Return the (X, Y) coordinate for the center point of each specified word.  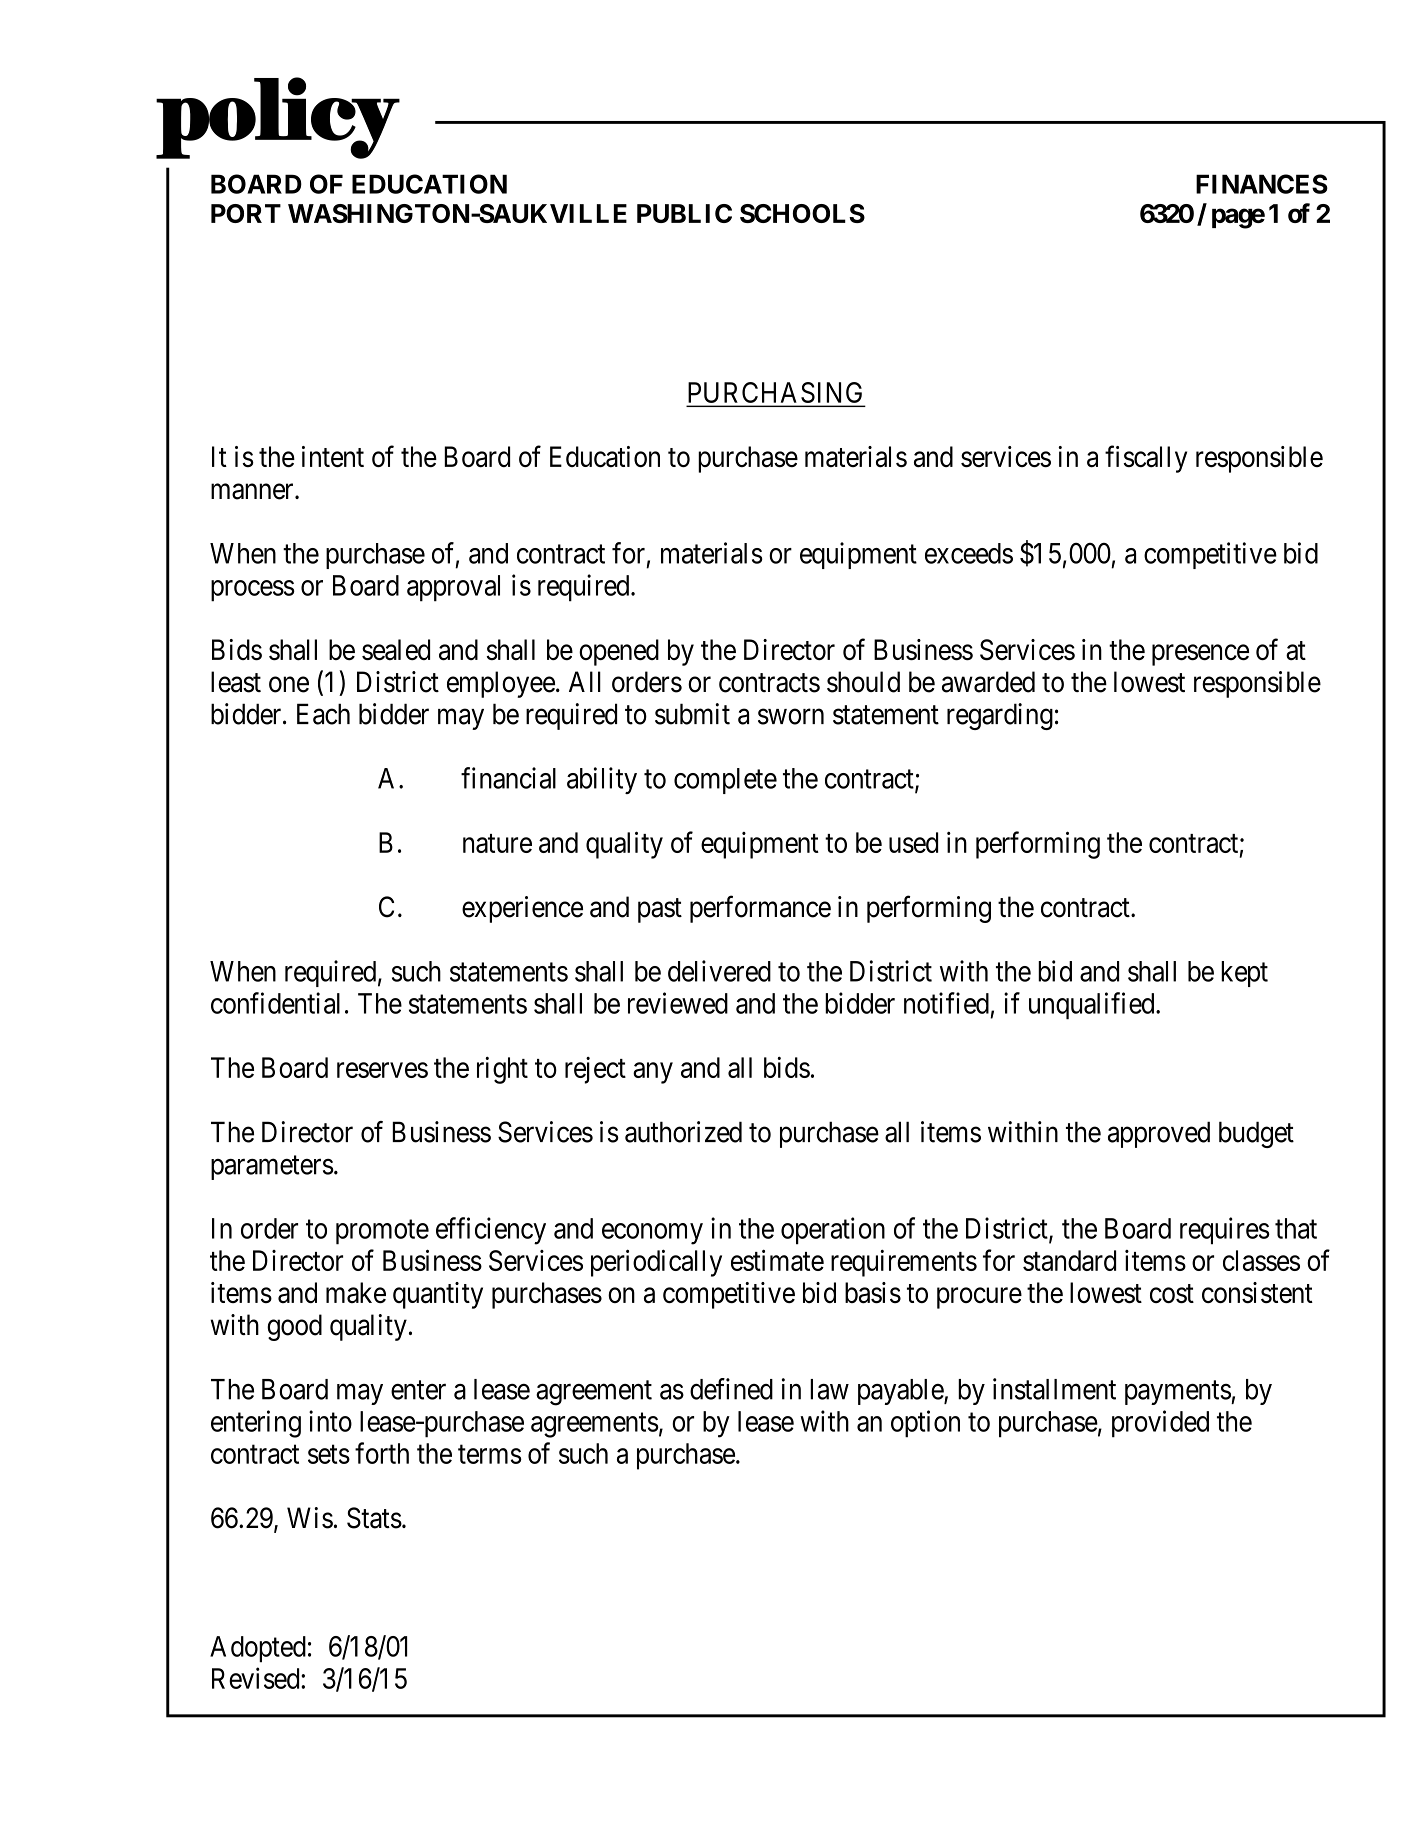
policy (278, 118)
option (925, 1424)
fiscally (1146, 459)
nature (497, 843)
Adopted (258, 1649)
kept (1244, 974)
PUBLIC (684, 213)
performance (760, 909)
